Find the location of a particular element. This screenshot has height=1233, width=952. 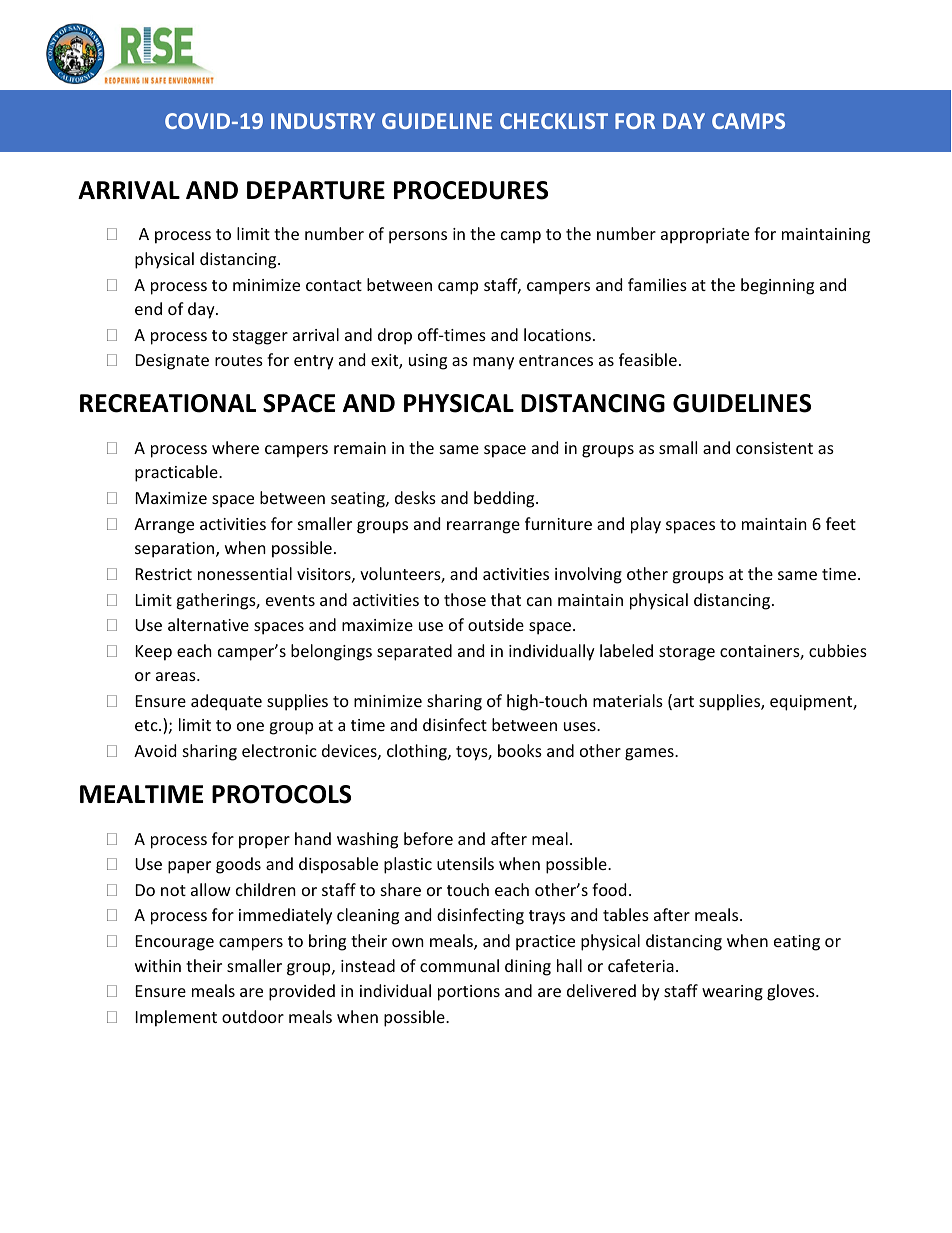

proper is located at coordinates (264, 842).
